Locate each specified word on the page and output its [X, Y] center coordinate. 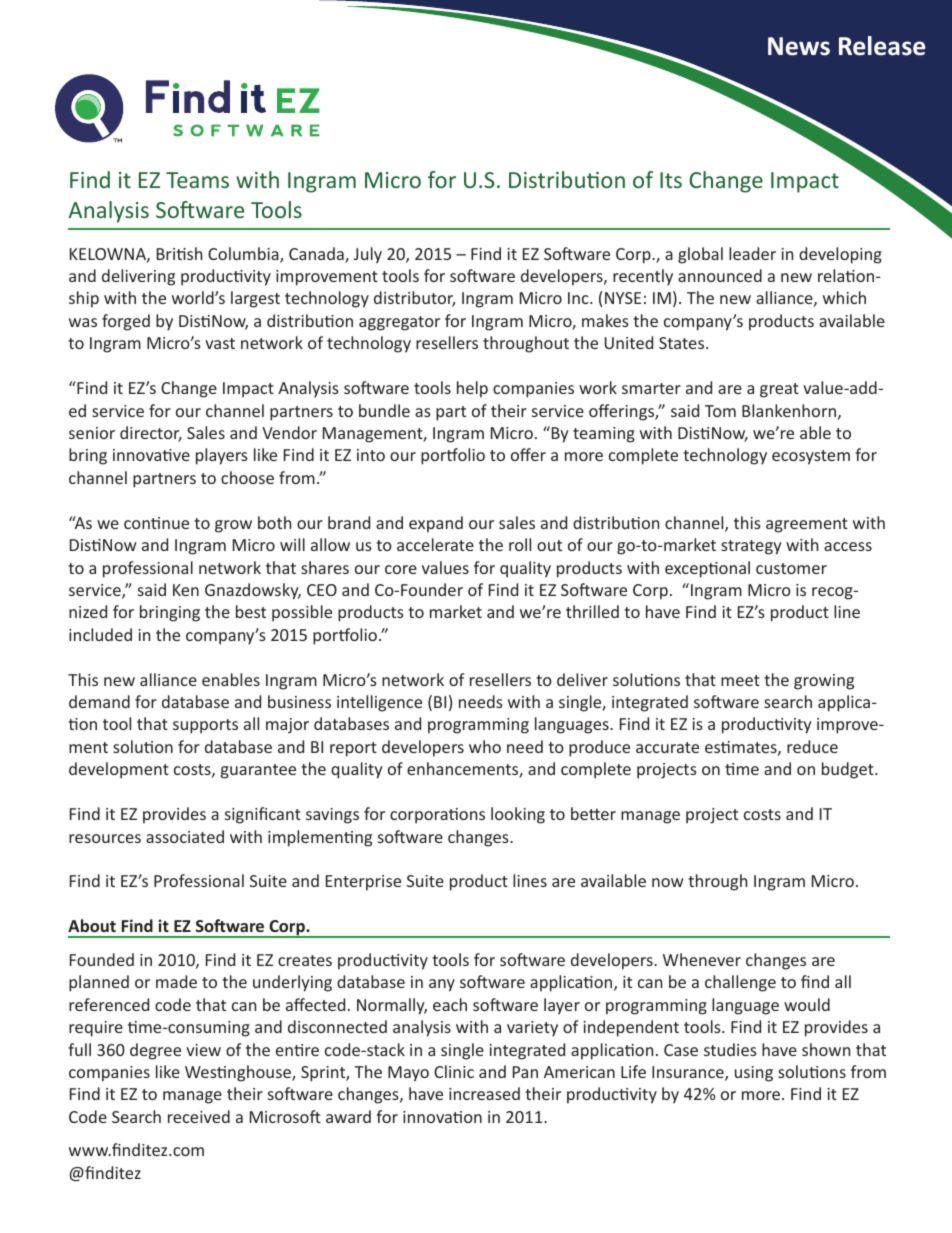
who [485, 746]
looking [518, 815]
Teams [197, 180]
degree [155, 1051]
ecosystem [811, 457]
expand [436, 524]
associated [185, 836]
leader [752, 253]
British [179, 253]
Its [671, 180]
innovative [151, 455]
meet [740, 680]
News [799, 46]
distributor [414, 299]
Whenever [702, 959]
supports [205, 726]
